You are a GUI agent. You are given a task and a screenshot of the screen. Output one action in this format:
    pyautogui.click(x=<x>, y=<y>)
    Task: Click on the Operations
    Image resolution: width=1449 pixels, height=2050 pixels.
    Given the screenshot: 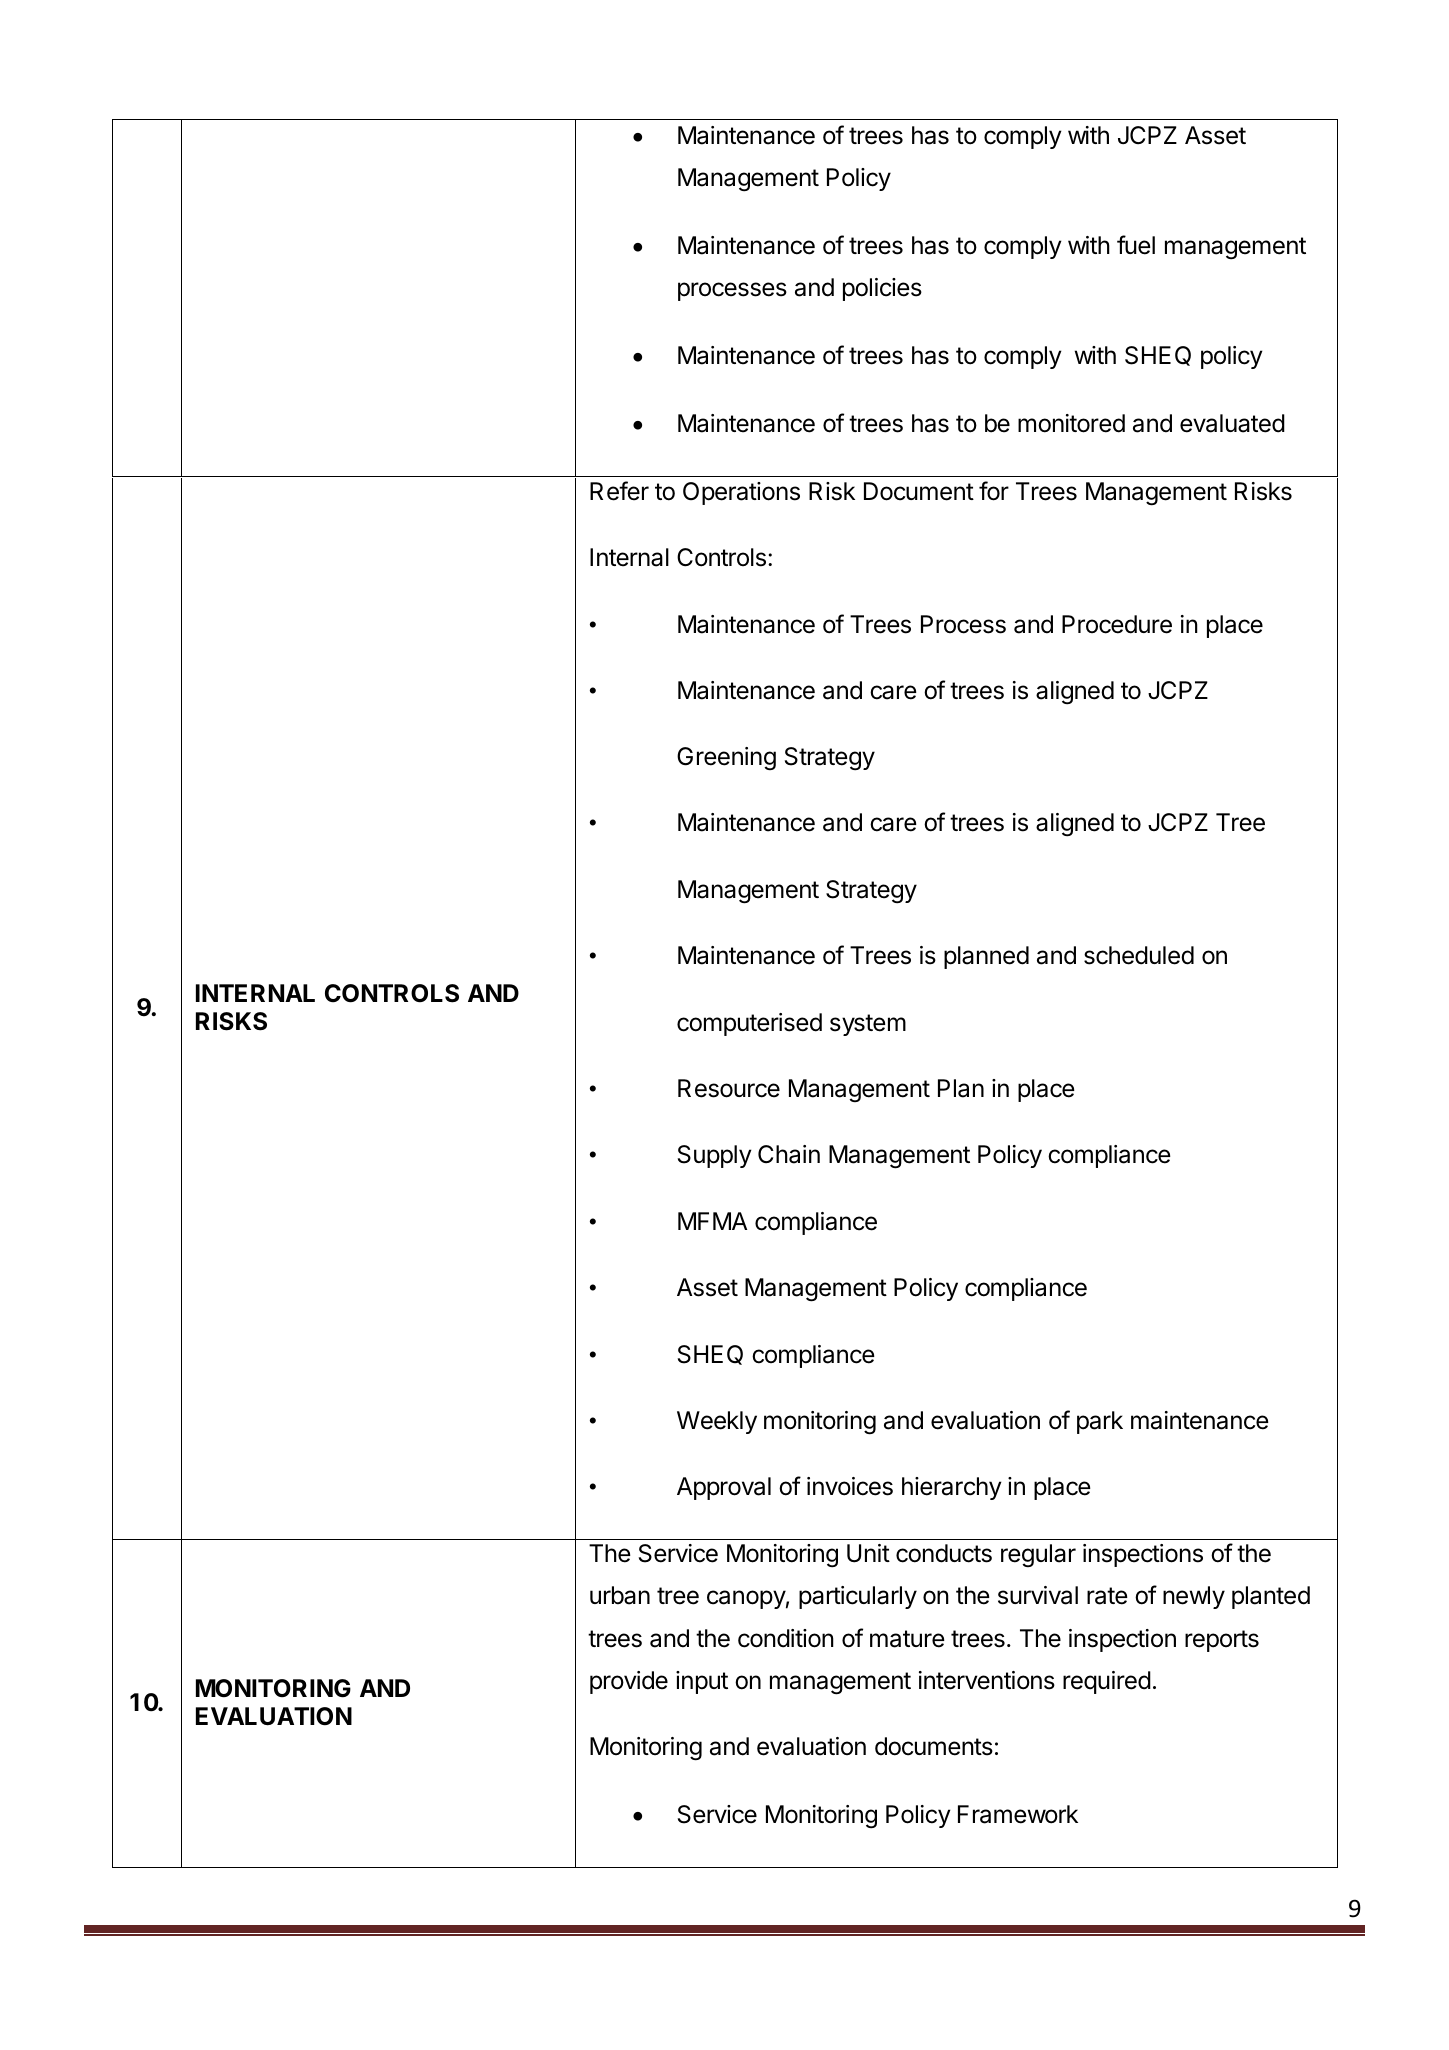 What is the action you would take?
    pyautogui.click(x=741, y=493)
